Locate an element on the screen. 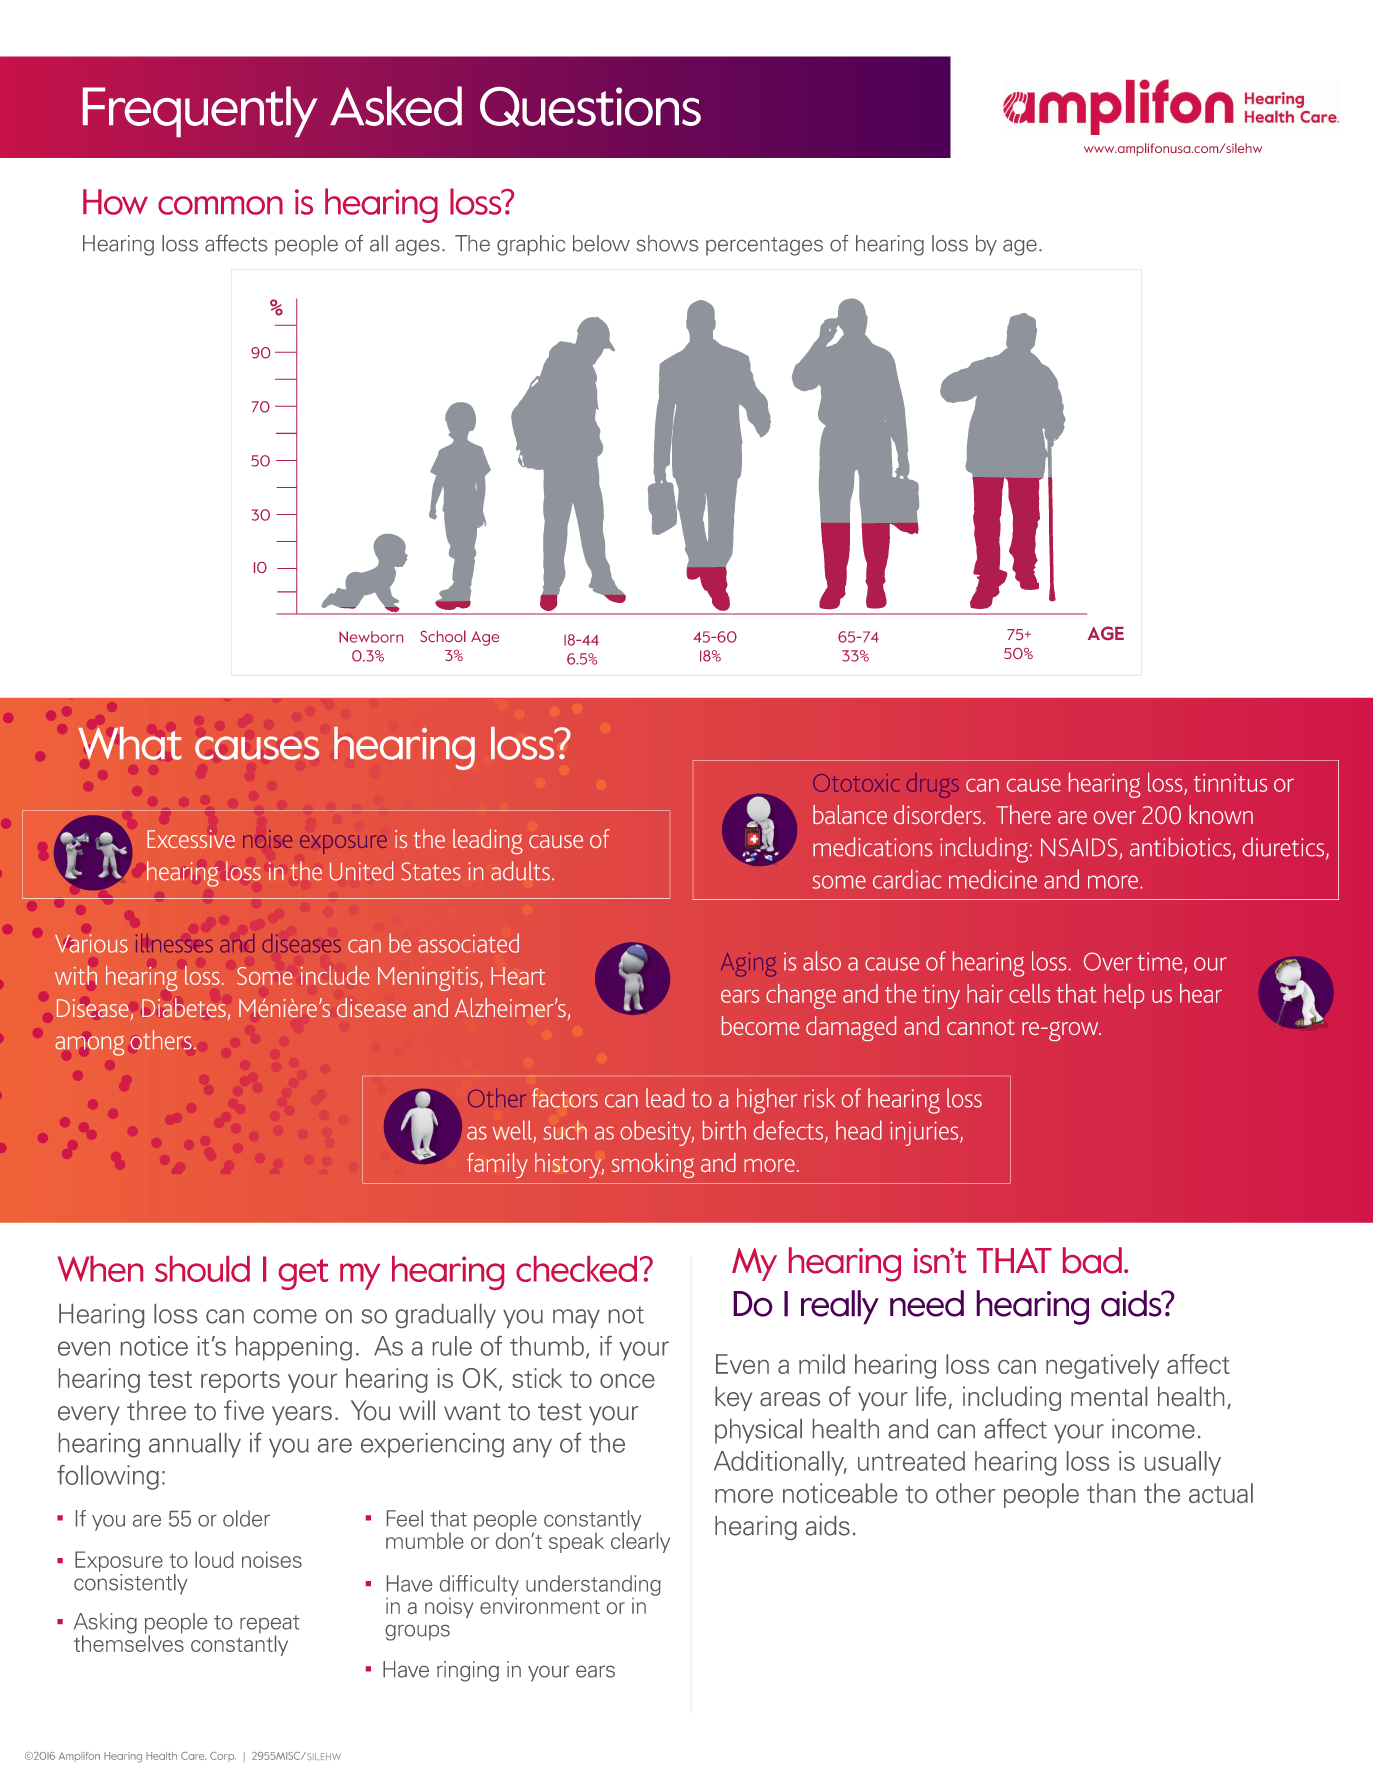 The image size is (1373, 1776). Corp is located at coordinates (223, 1757).
